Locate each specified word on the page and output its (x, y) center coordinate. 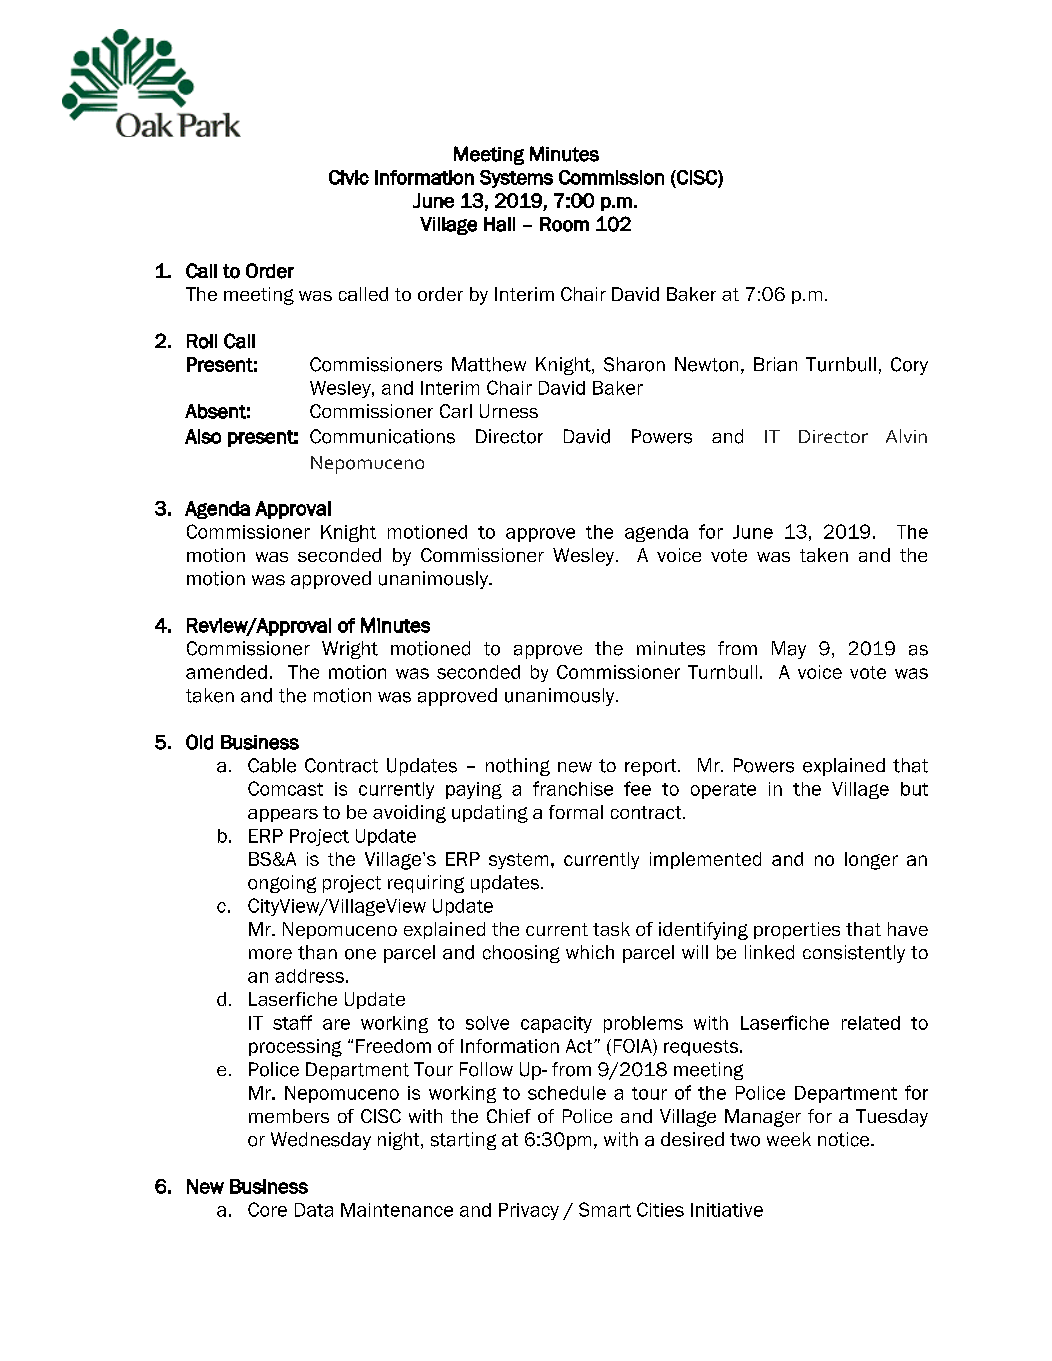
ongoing (282, 884)
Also (203, 436)
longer (871, 861)
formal (576, 812)
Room (564, 224)
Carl (456, 411)
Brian (775, 364)
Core (267, 1209)
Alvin (906, 436)
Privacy (529, 1211)
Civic (349, 177)
